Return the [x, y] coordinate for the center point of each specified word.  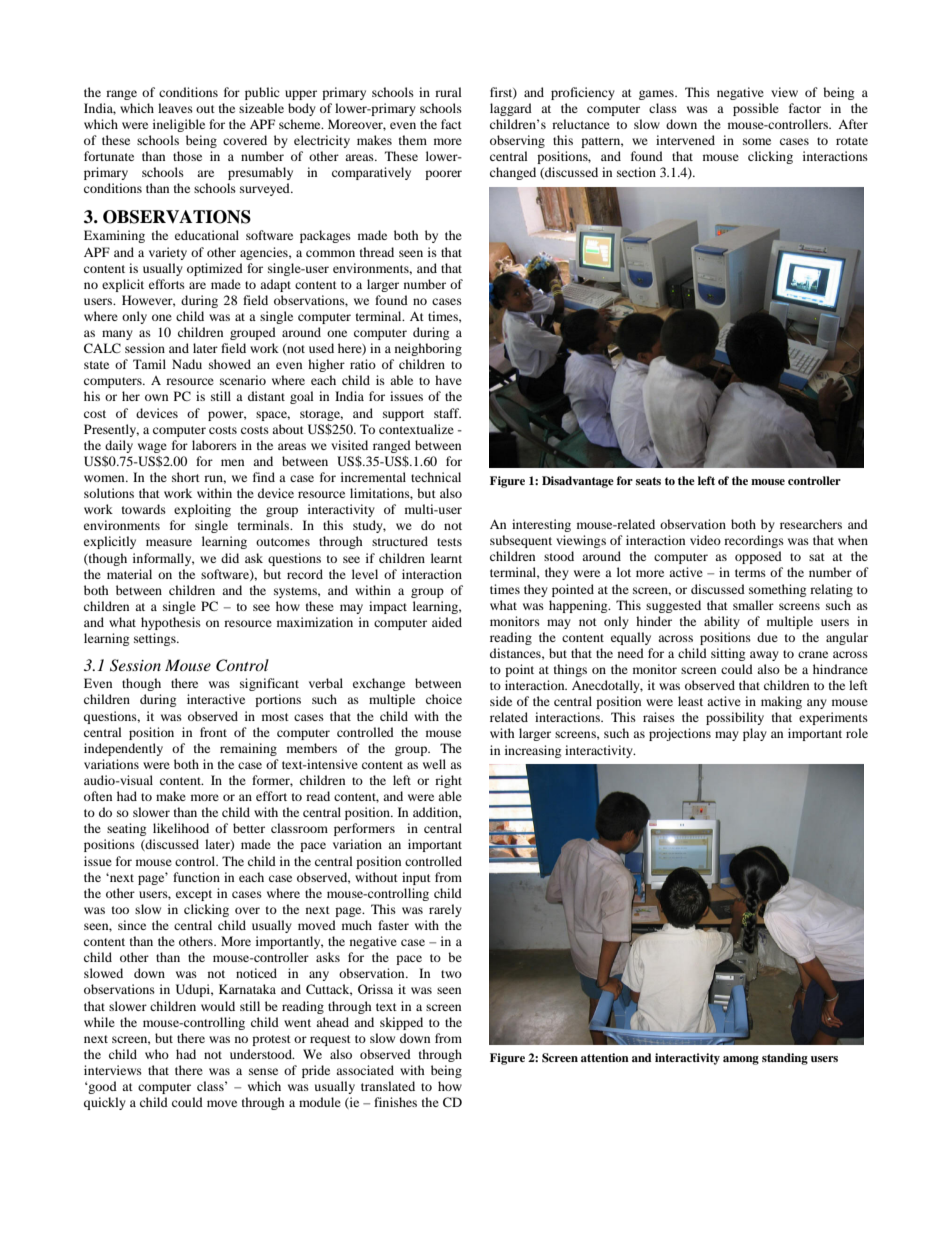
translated [388, 1086]
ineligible [179, 125]
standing [785, 1059]
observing [517, 141]
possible [756, 109]
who [157, 1054]
